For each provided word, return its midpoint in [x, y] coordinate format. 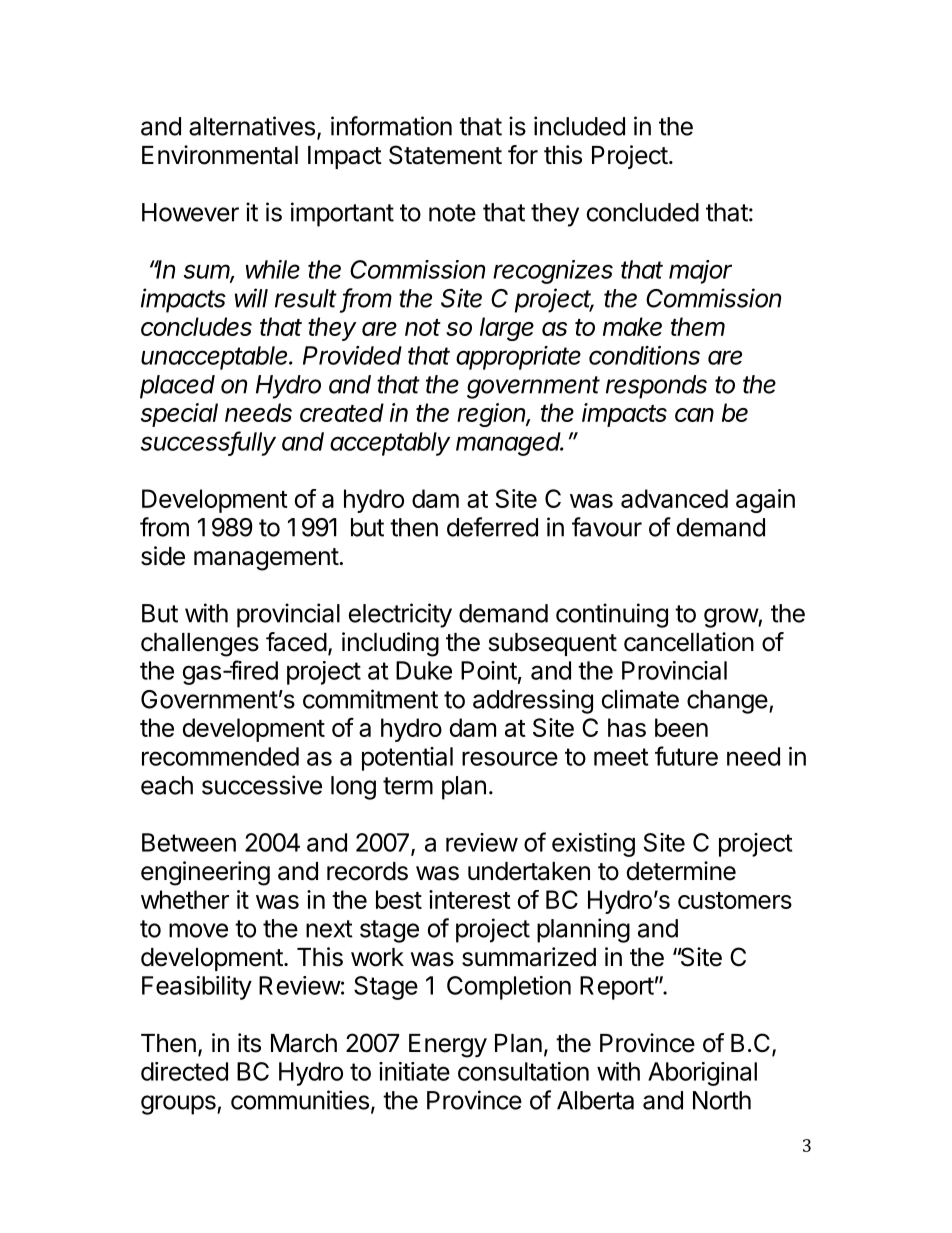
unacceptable [216, 358]
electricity [400, 615]
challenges [200, 645]
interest [470, 899]
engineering [205, 873]
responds [656, 387]
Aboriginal [702, 1074]
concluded [642, 212]
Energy [448, 1046]
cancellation [689, 642]
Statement [445, 155]
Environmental [220, 155]
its [249, 1043]
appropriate [518, 358]
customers [735, 900]
